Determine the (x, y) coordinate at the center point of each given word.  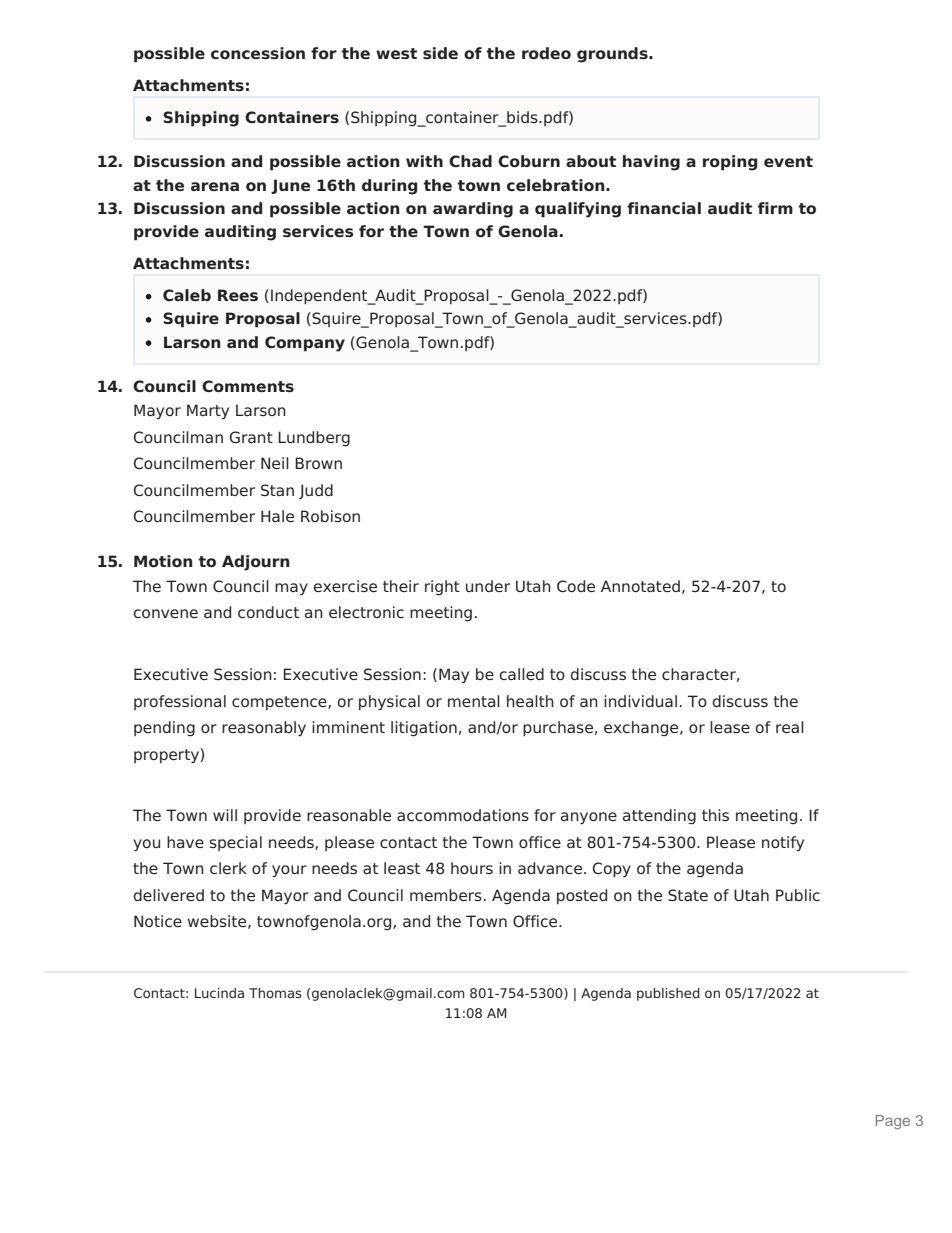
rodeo (546, 53)
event (788, 161)
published (668, 994)
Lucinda (219, 993)
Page (893, 1122)
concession (258, 53)
